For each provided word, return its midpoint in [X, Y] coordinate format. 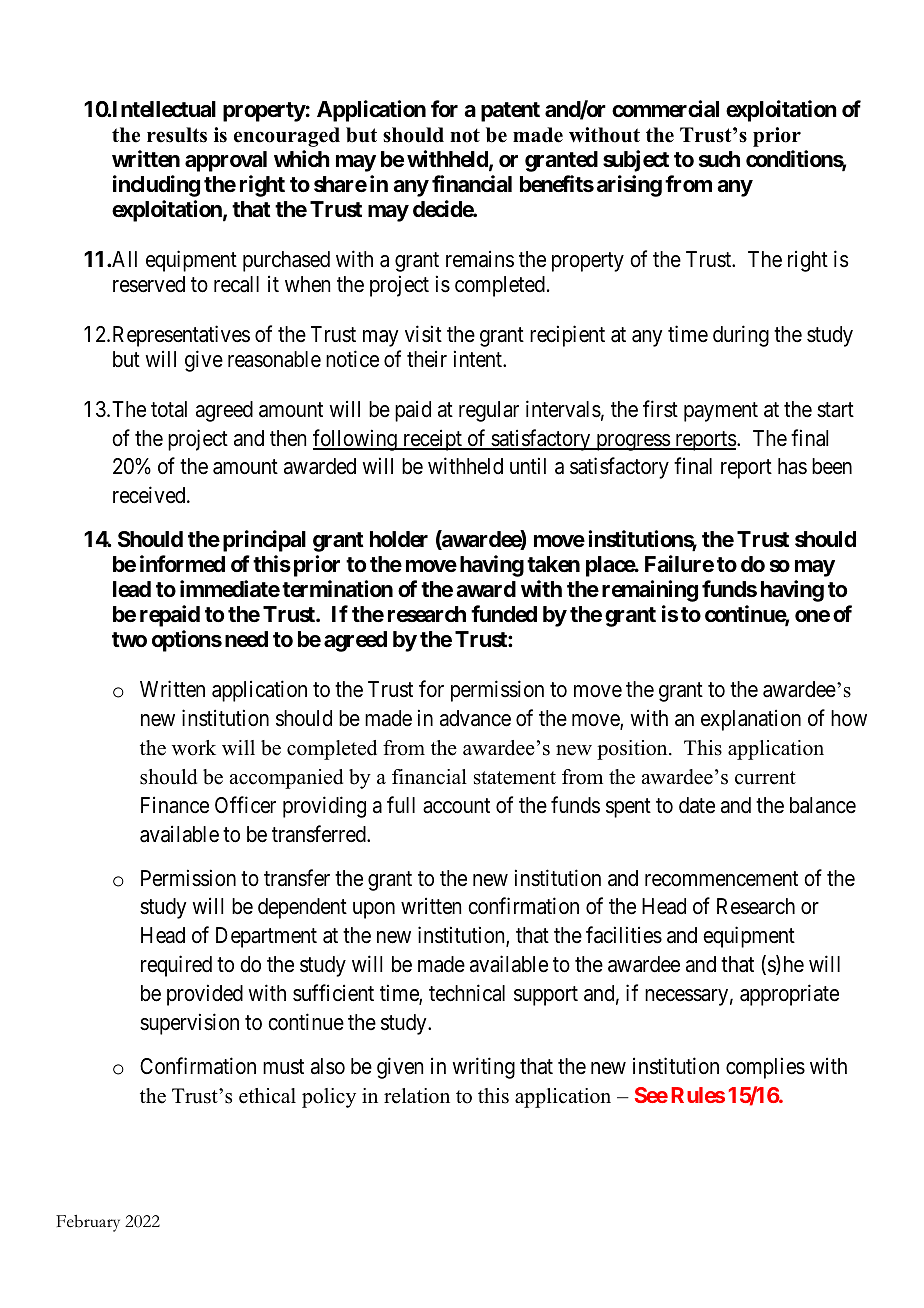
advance [475, 718]
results [177, 135]
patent [510, 112]
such [719, 159]
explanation [751, 720]
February [88, 1223]
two [129, 639]
